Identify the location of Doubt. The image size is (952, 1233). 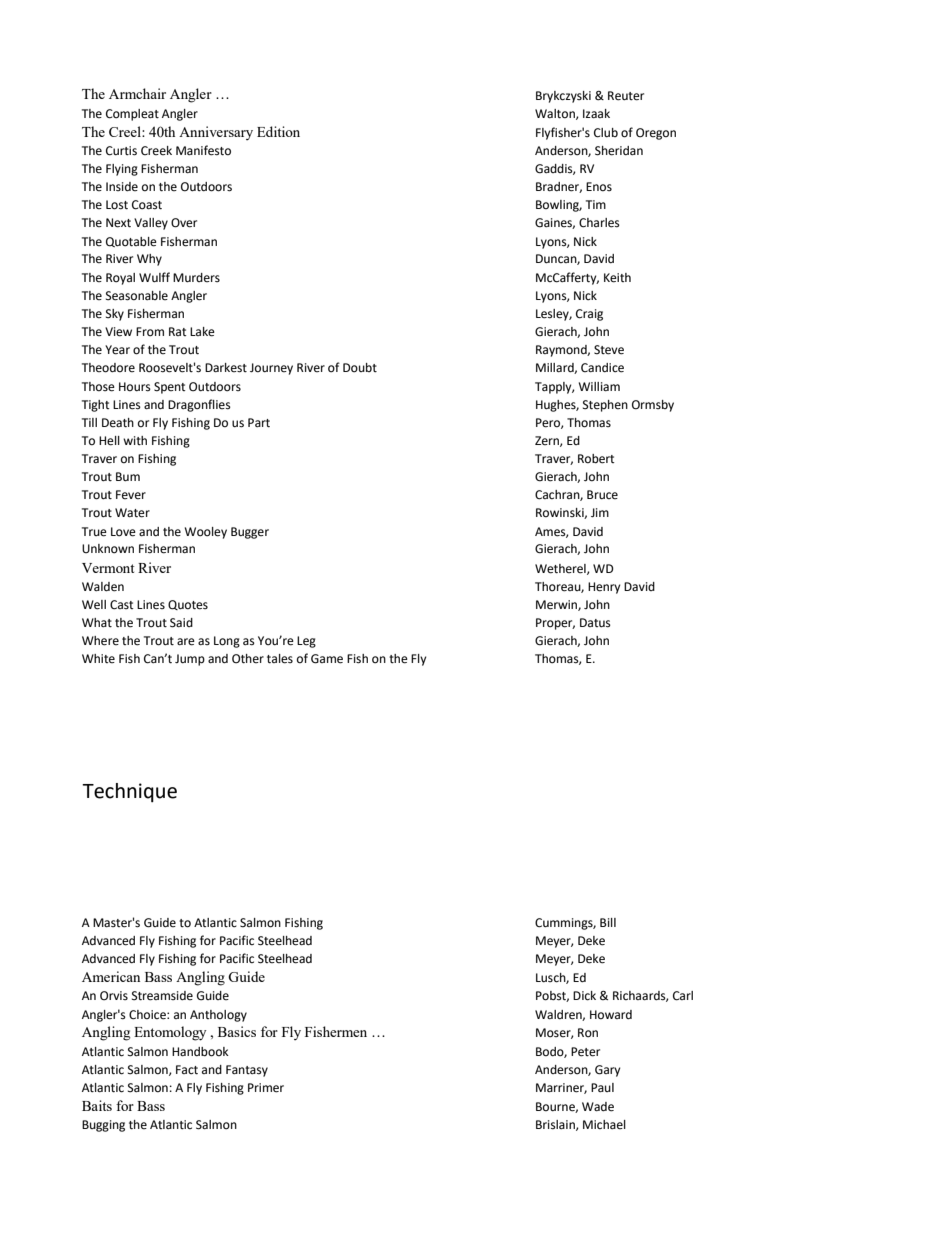
(360, 368).
